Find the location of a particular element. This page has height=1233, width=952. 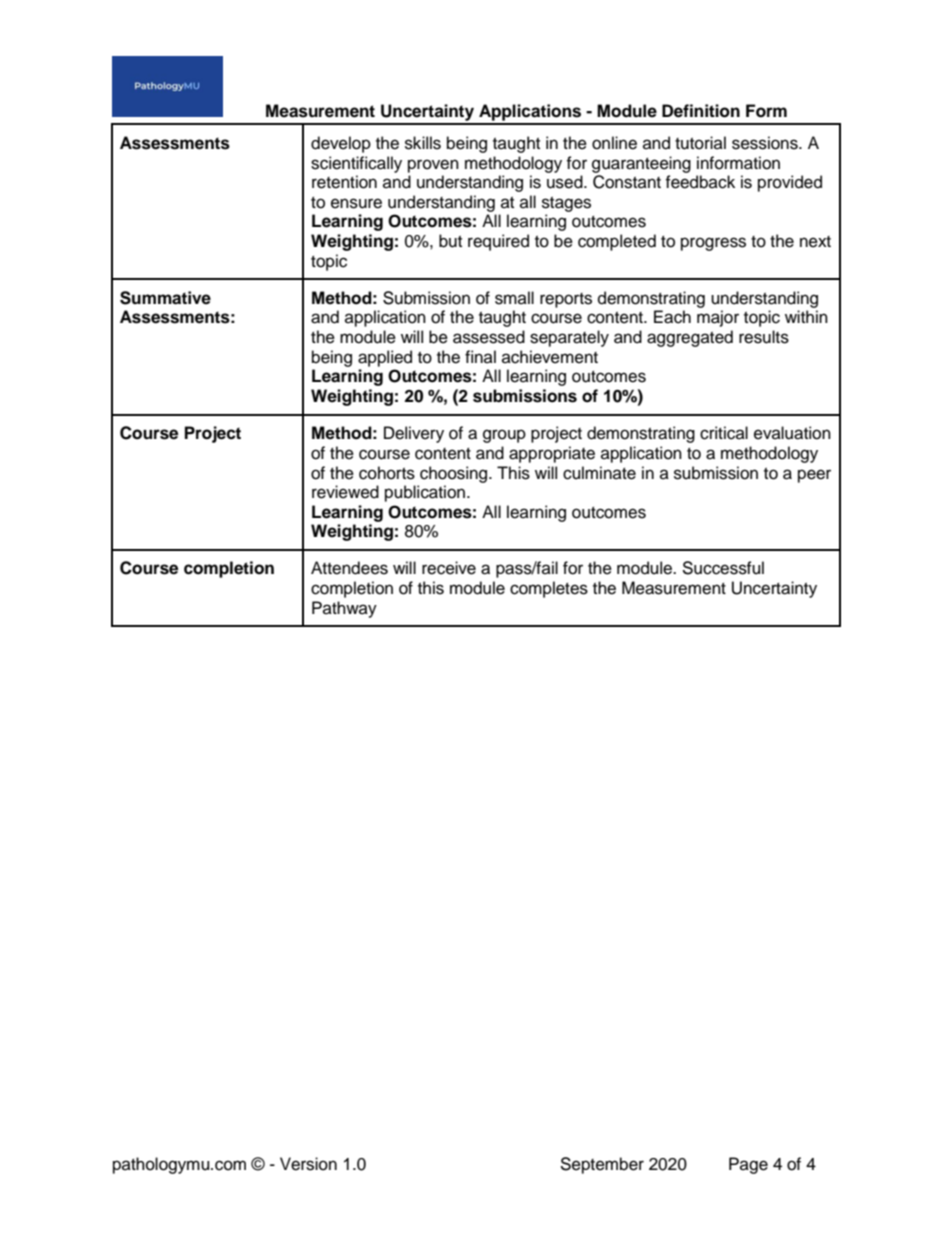

September is located at coordinates (602, 1165).
